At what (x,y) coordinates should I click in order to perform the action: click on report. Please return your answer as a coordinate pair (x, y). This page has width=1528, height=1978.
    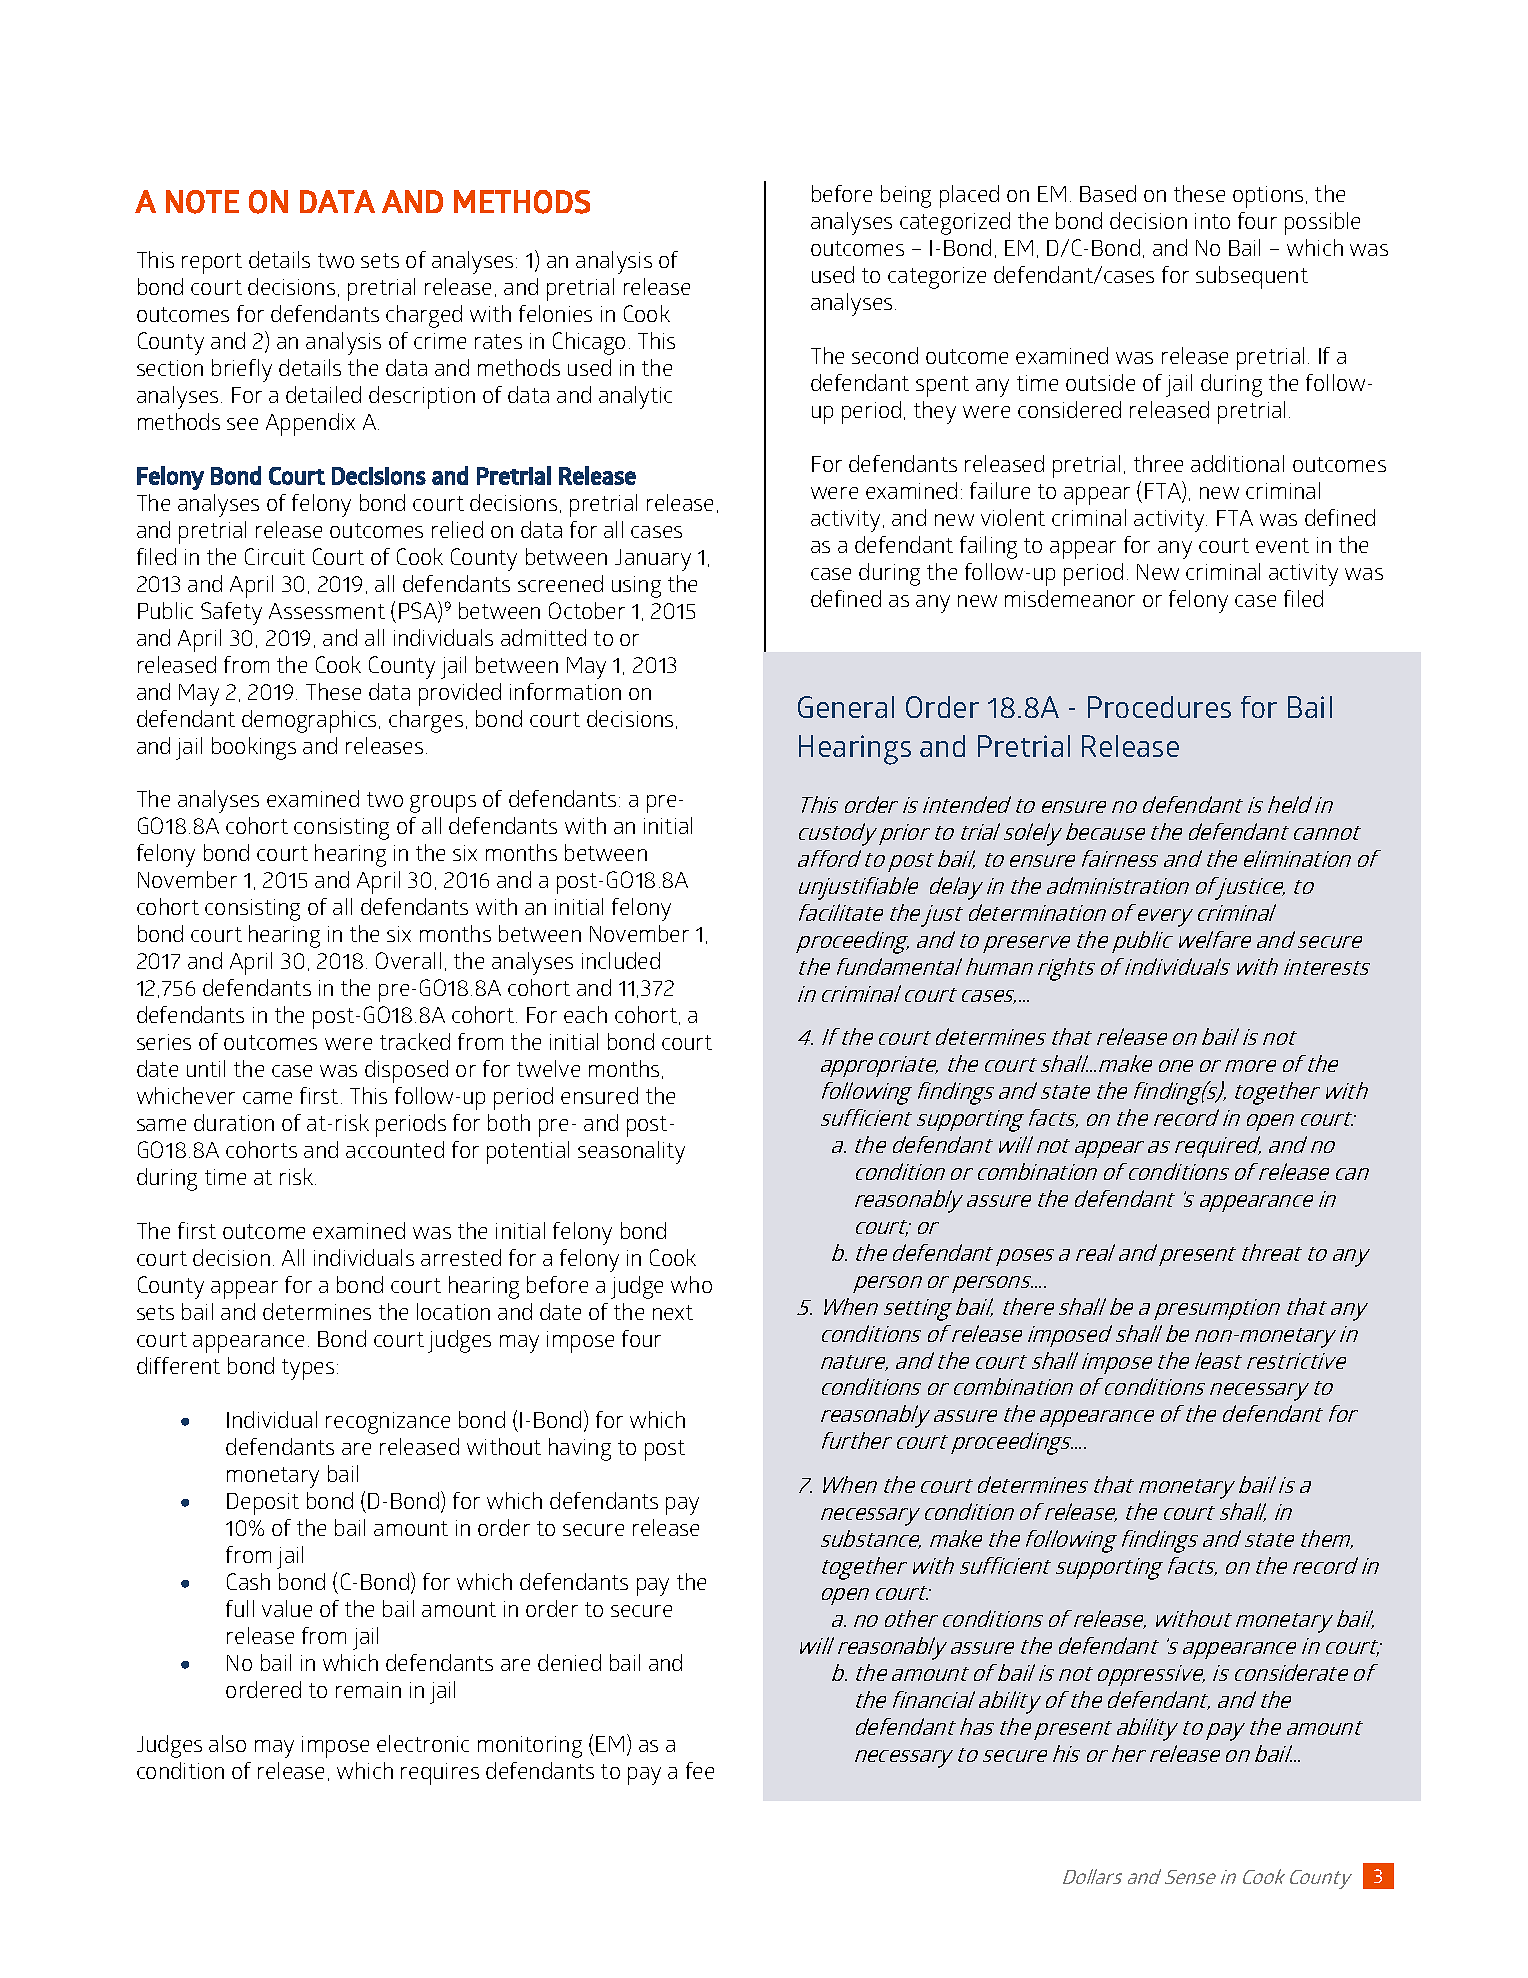
    Looking at the image, I should click on (212, 263).
